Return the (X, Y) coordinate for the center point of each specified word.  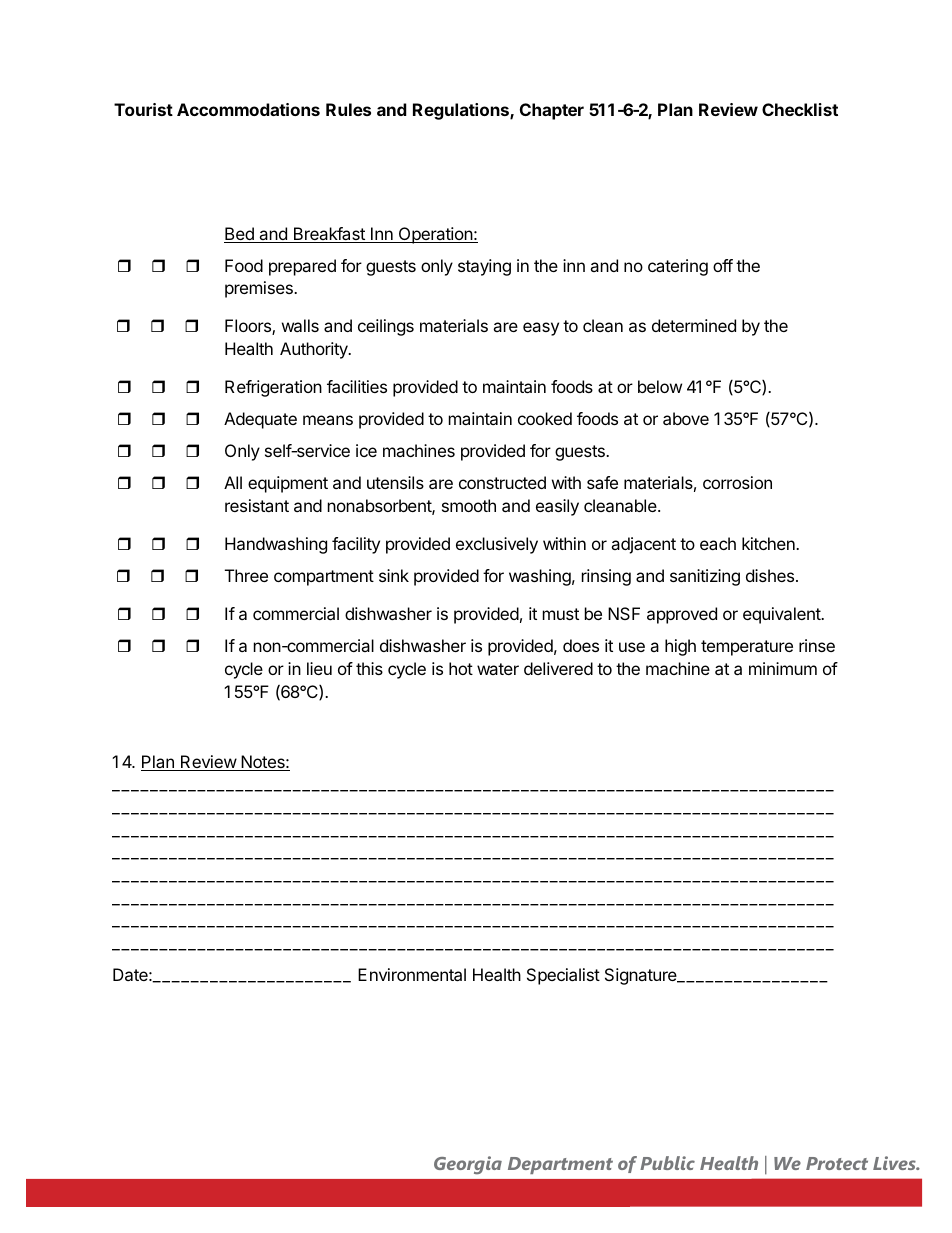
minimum (783, 668)
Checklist (800, 109)
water (498, 669)
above (686, 418)
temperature (747, 648)
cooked (545, 418)
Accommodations (248, 109)
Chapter (552, 111)
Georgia (468, 1165)
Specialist (563, 976)
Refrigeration (273, 388)
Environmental (412, 974)
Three (246, 575)
